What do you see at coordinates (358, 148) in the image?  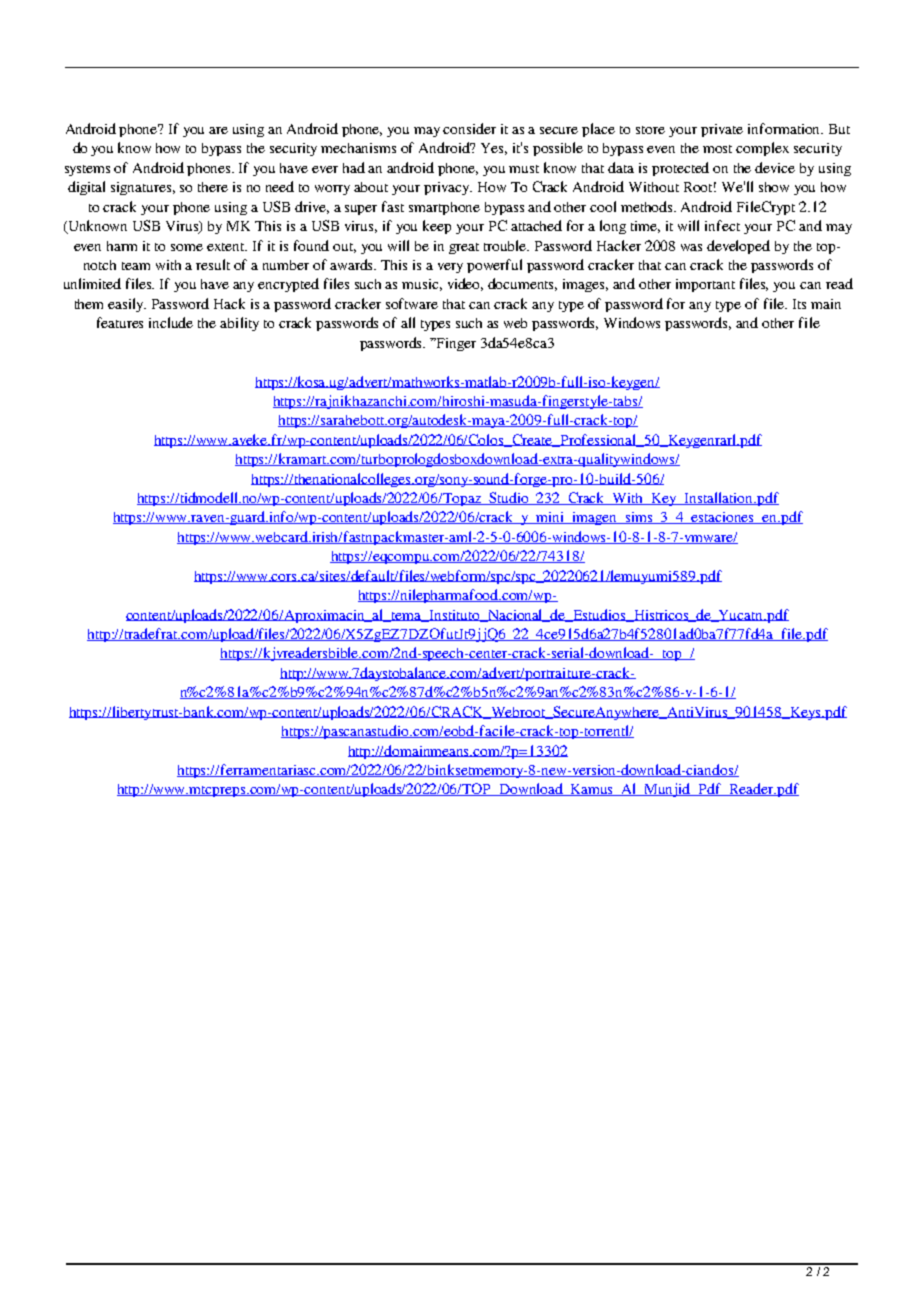 I see `mechanisms` at bounding box center [358, 148].
